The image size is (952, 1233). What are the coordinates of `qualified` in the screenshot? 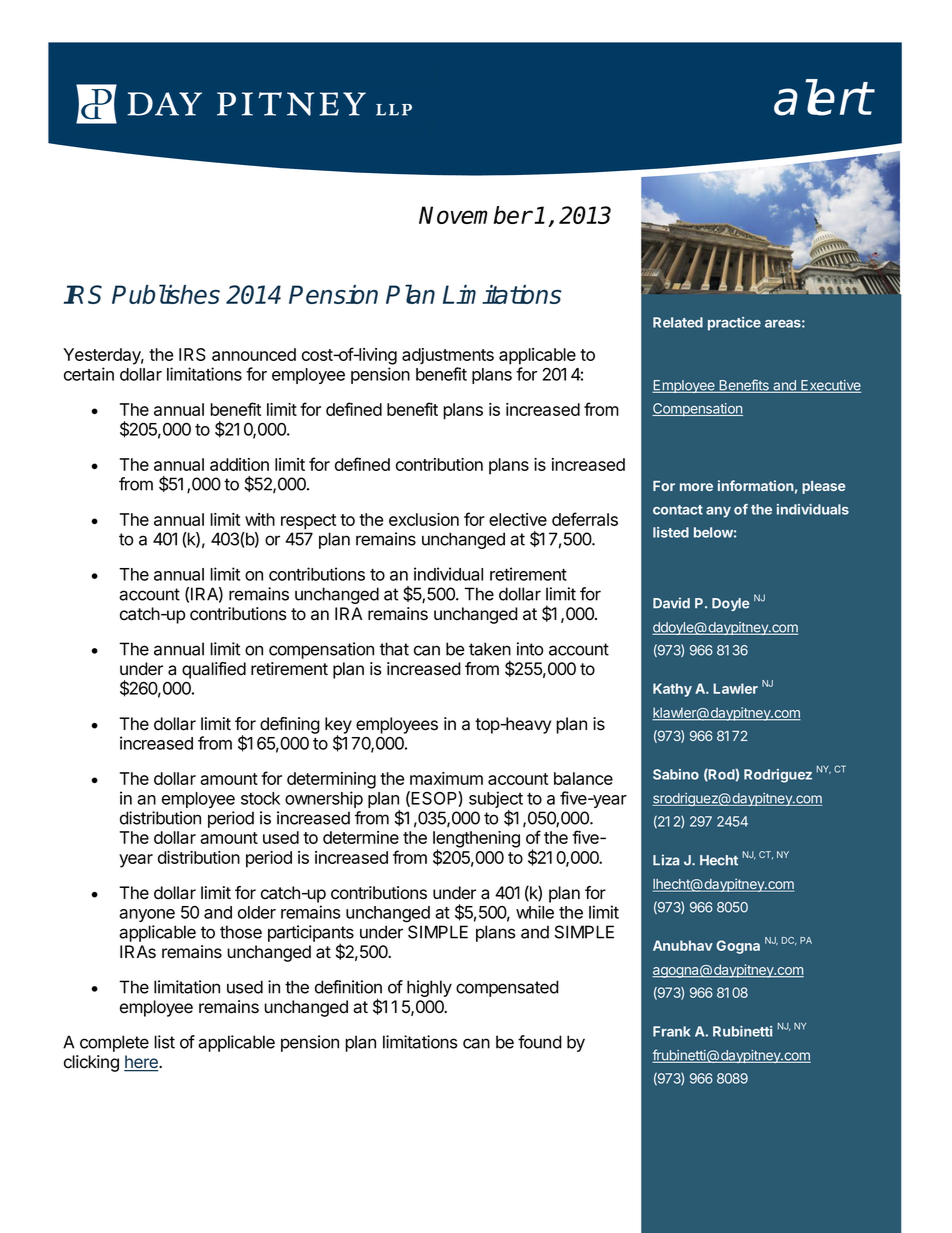 It's located at (214, 670).
